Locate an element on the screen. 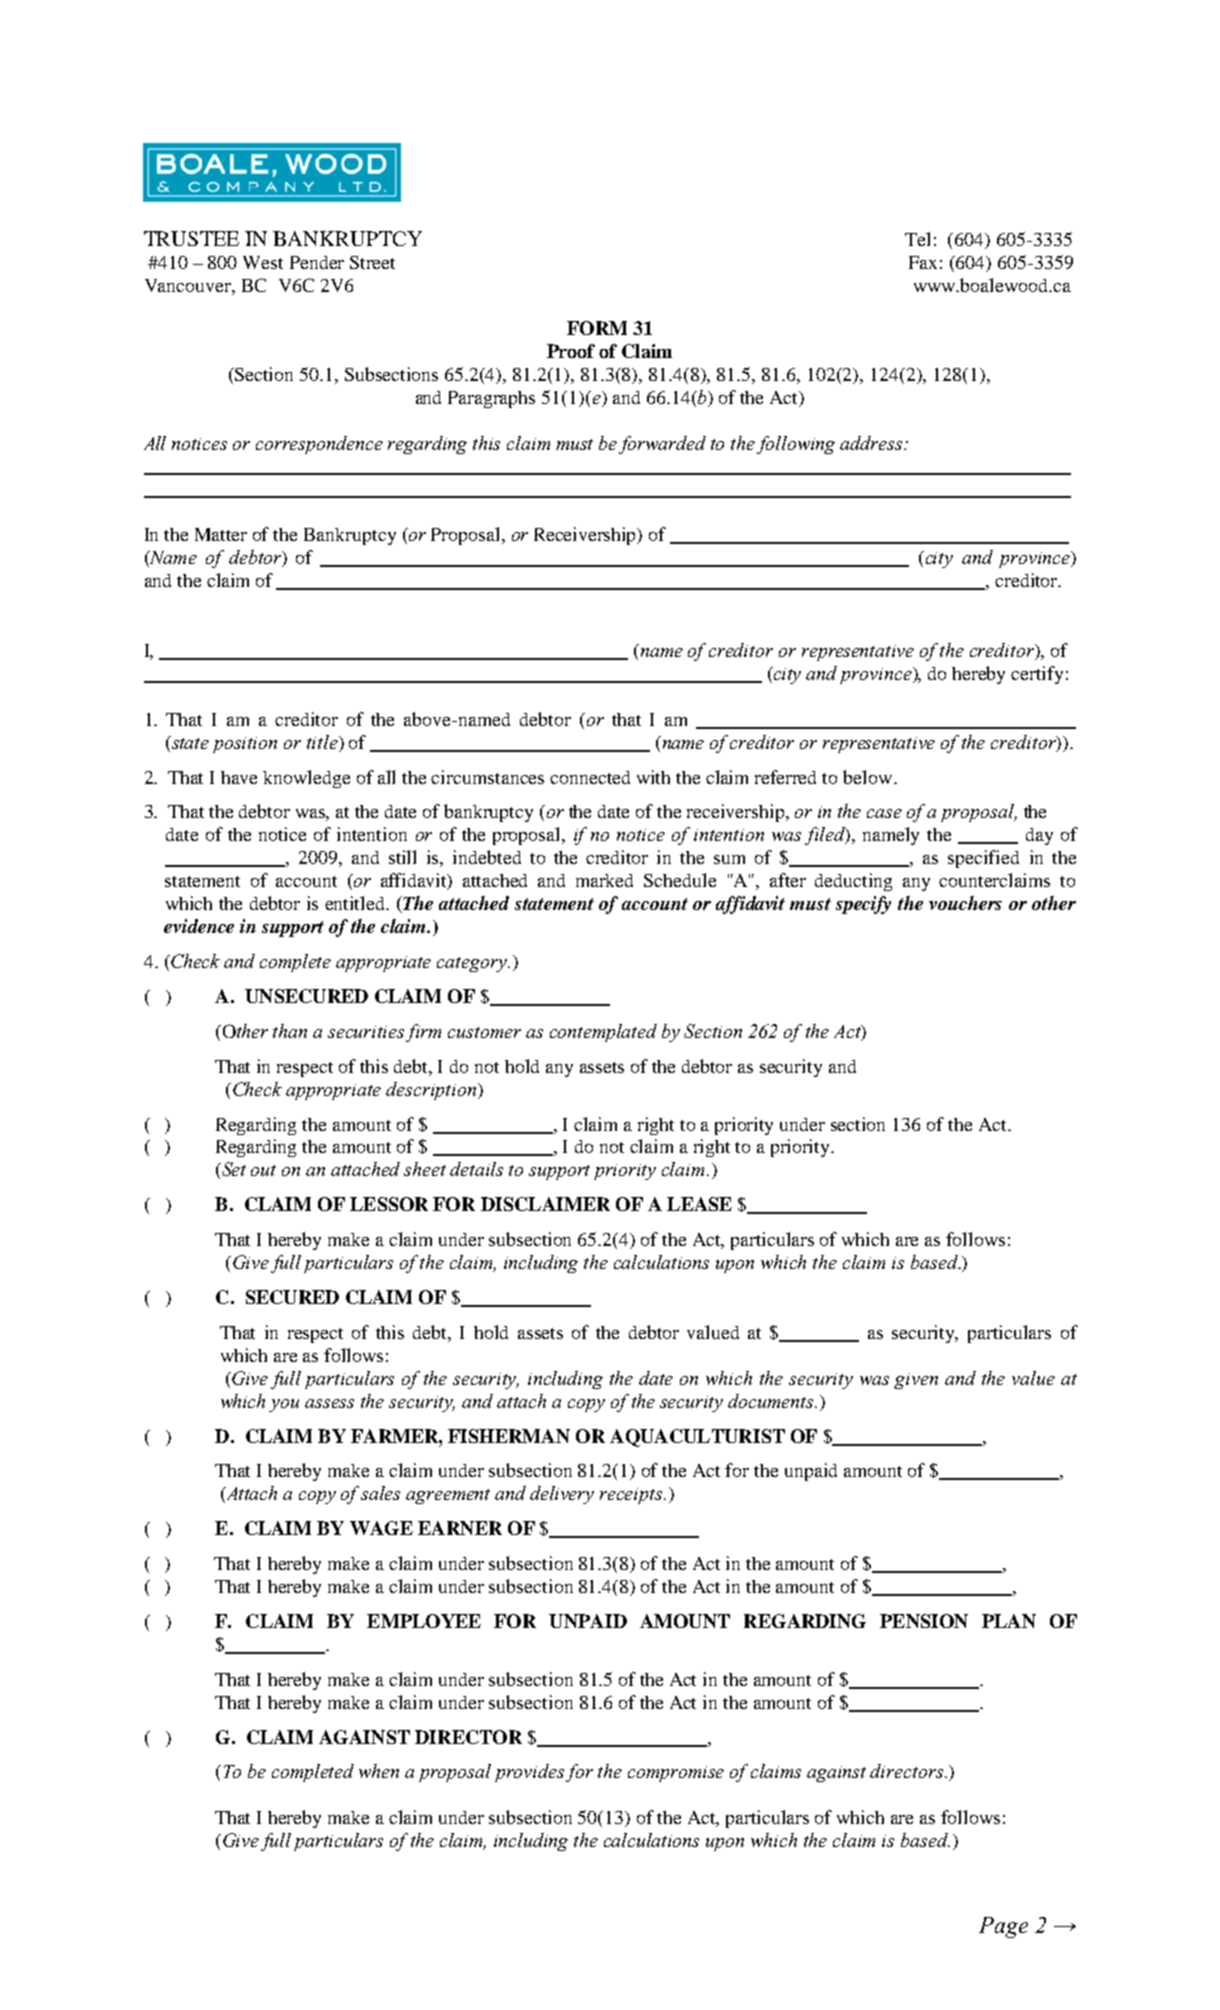 The height and width of the screenshot is (2010, 1220). documents is located at coordinates (772, 1401).
